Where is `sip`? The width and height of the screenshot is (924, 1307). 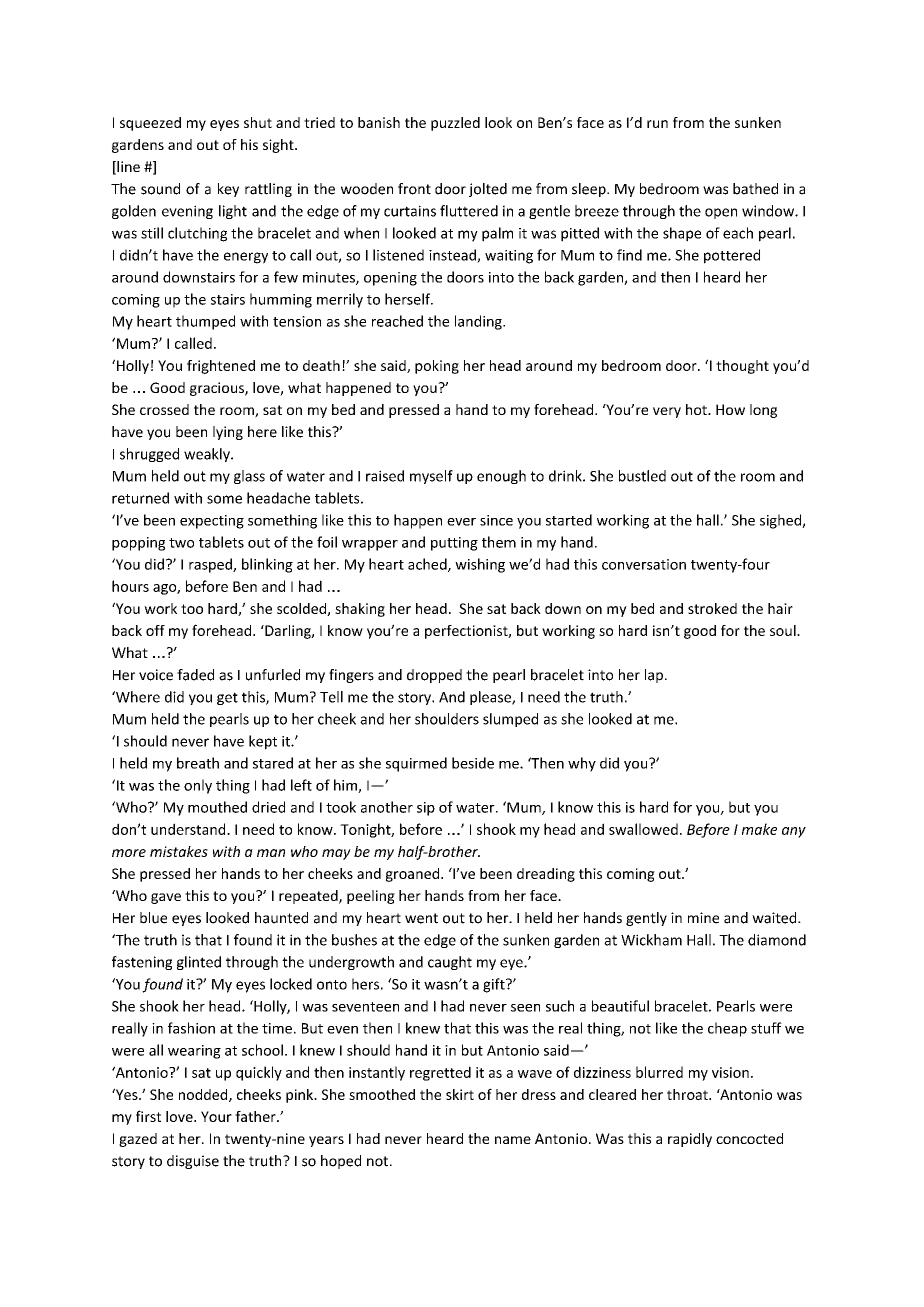 sip is located at coordinates (426, 809).
